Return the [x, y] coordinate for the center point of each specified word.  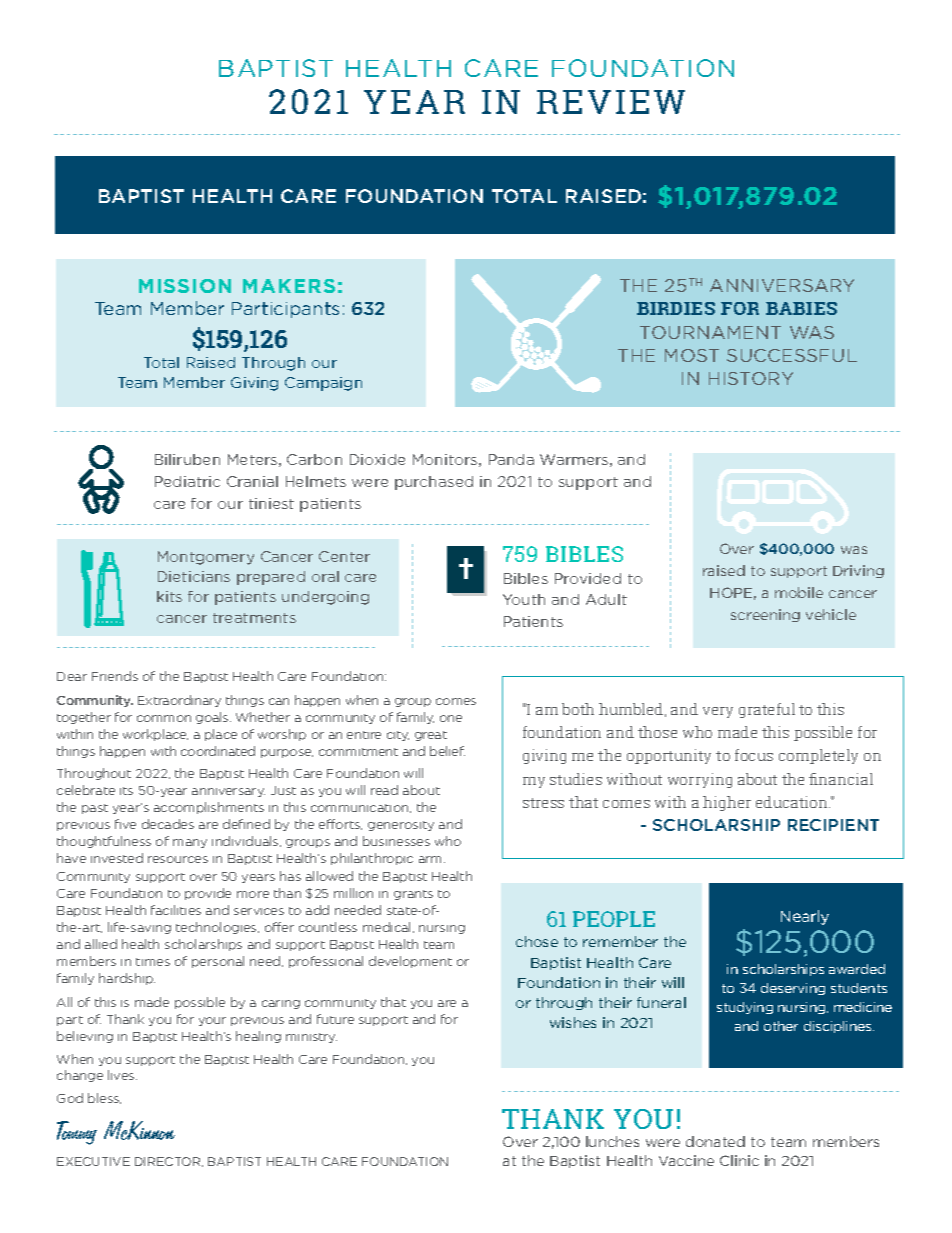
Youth [524, 599]
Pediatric [187, 481]
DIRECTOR [169, 1162]
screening [765, 615]
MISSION [185, 286]
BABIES [801, 308]
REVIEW [611, 102]
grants [413, 895]
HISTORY [751, 378]
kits [169, 596]
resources [178, 859]
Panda [511, 459]
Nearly [805, 917]
